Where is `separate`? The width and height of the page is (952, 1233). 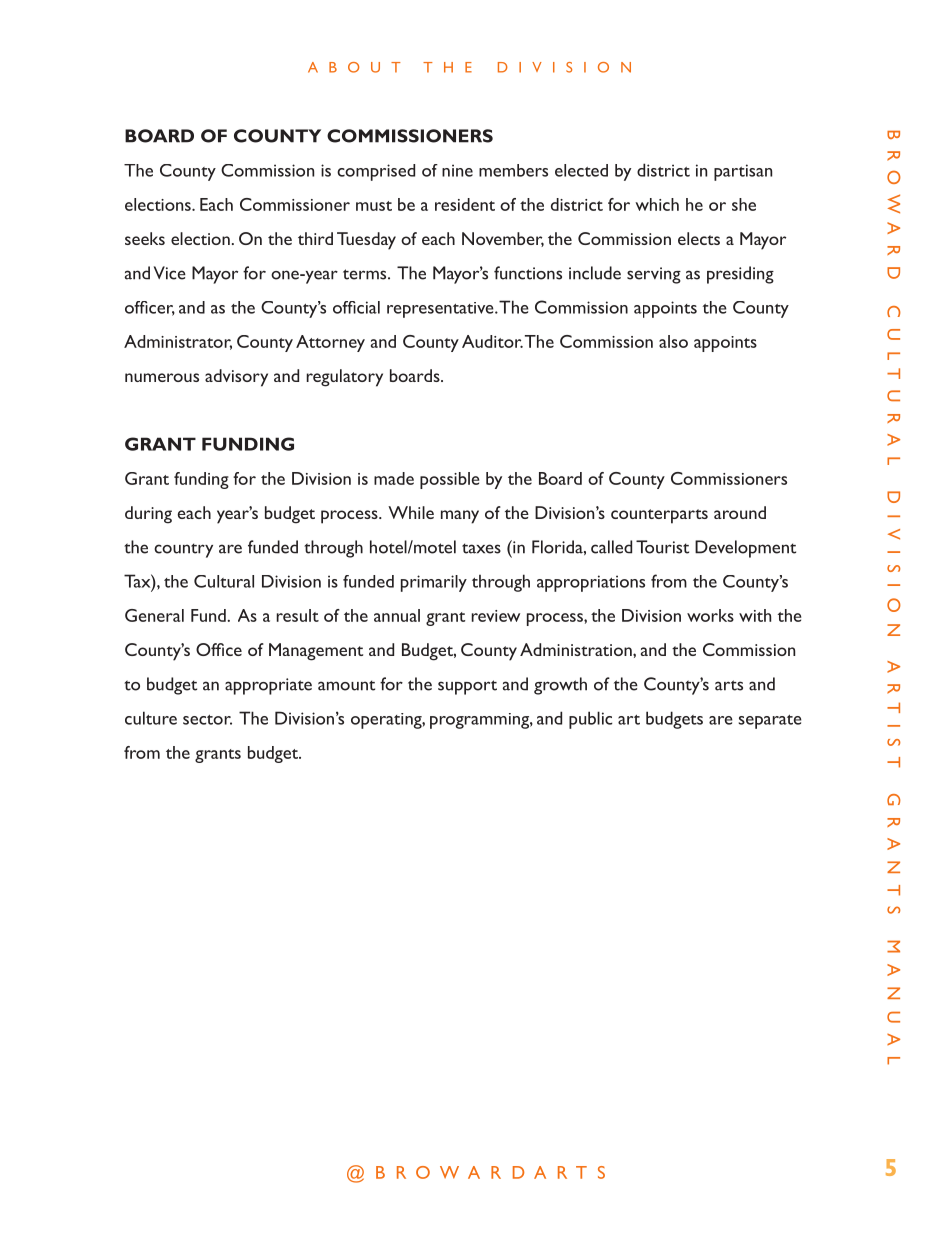
separate is located at coordinates (770, 722).
